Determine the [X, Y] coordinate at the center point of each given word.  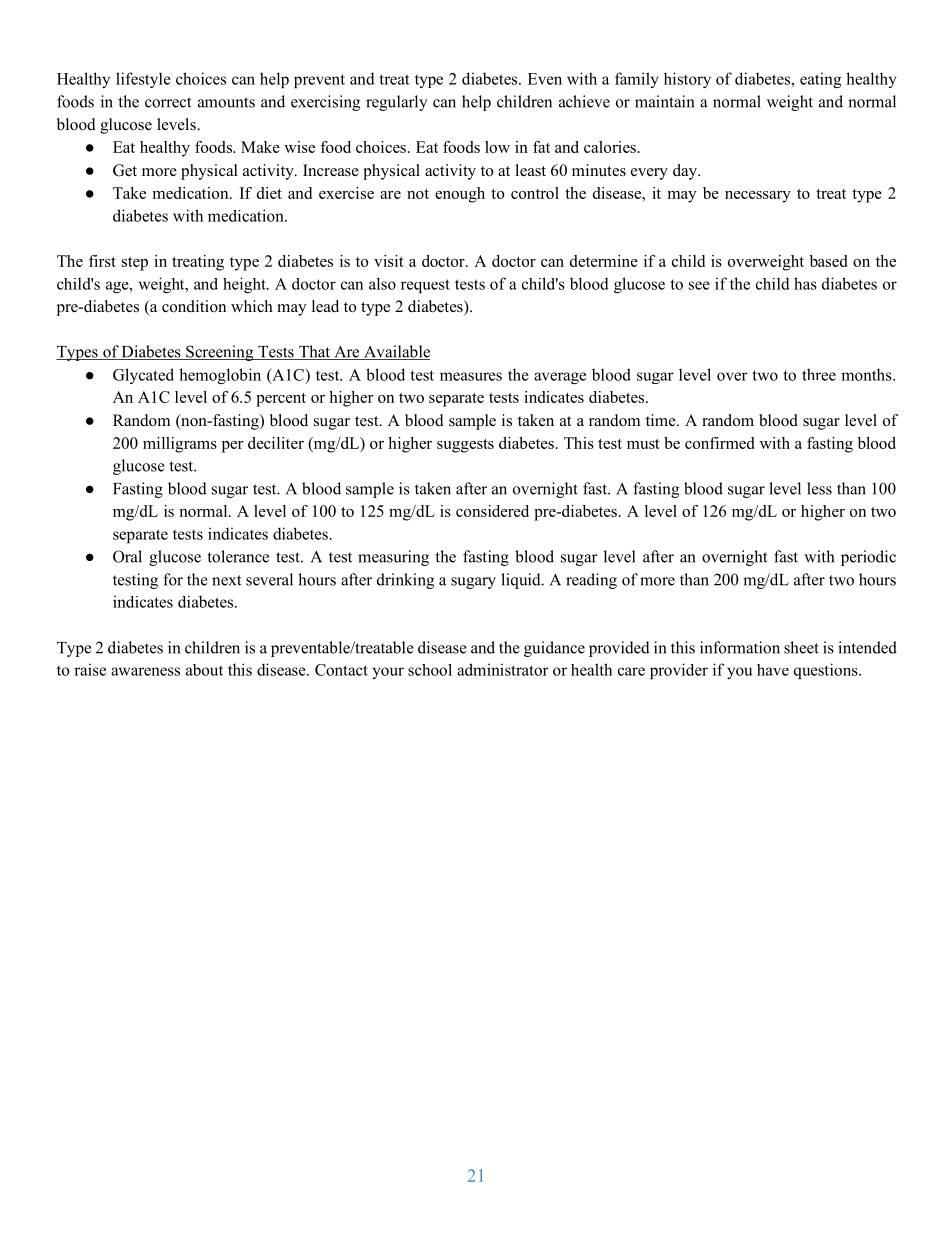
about [204, 670]
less [819, 488]
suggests [465, 446]
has [805, 283]
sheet [801, 647]
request [425, 286]
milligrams [180, 445]
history [687, 80]
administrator [503, 669]
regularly [396, 103]
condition [194, 306]
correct [168, 102]
